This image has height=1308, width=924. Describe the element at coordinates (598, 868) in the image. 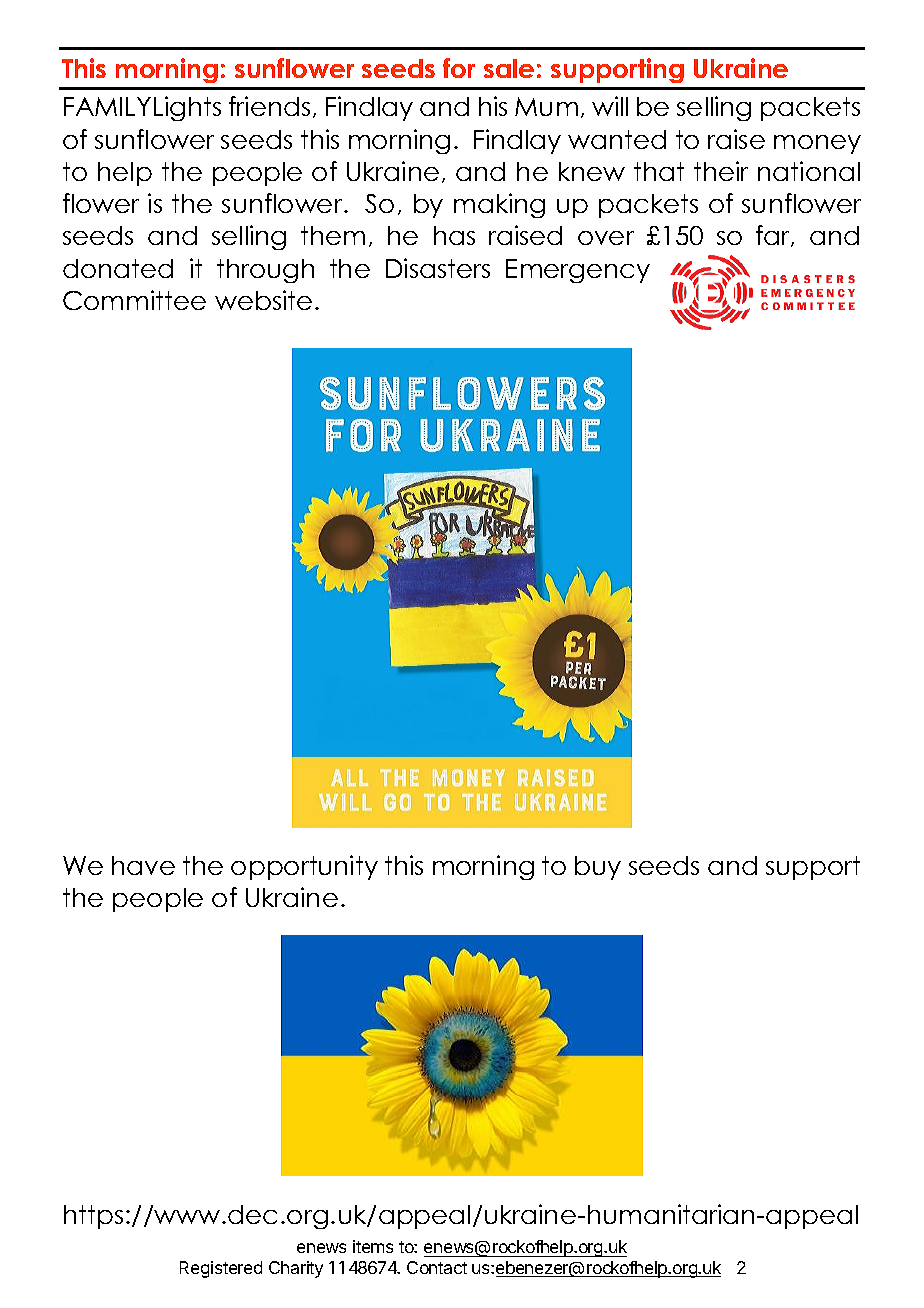

I see `buy` at that location.
